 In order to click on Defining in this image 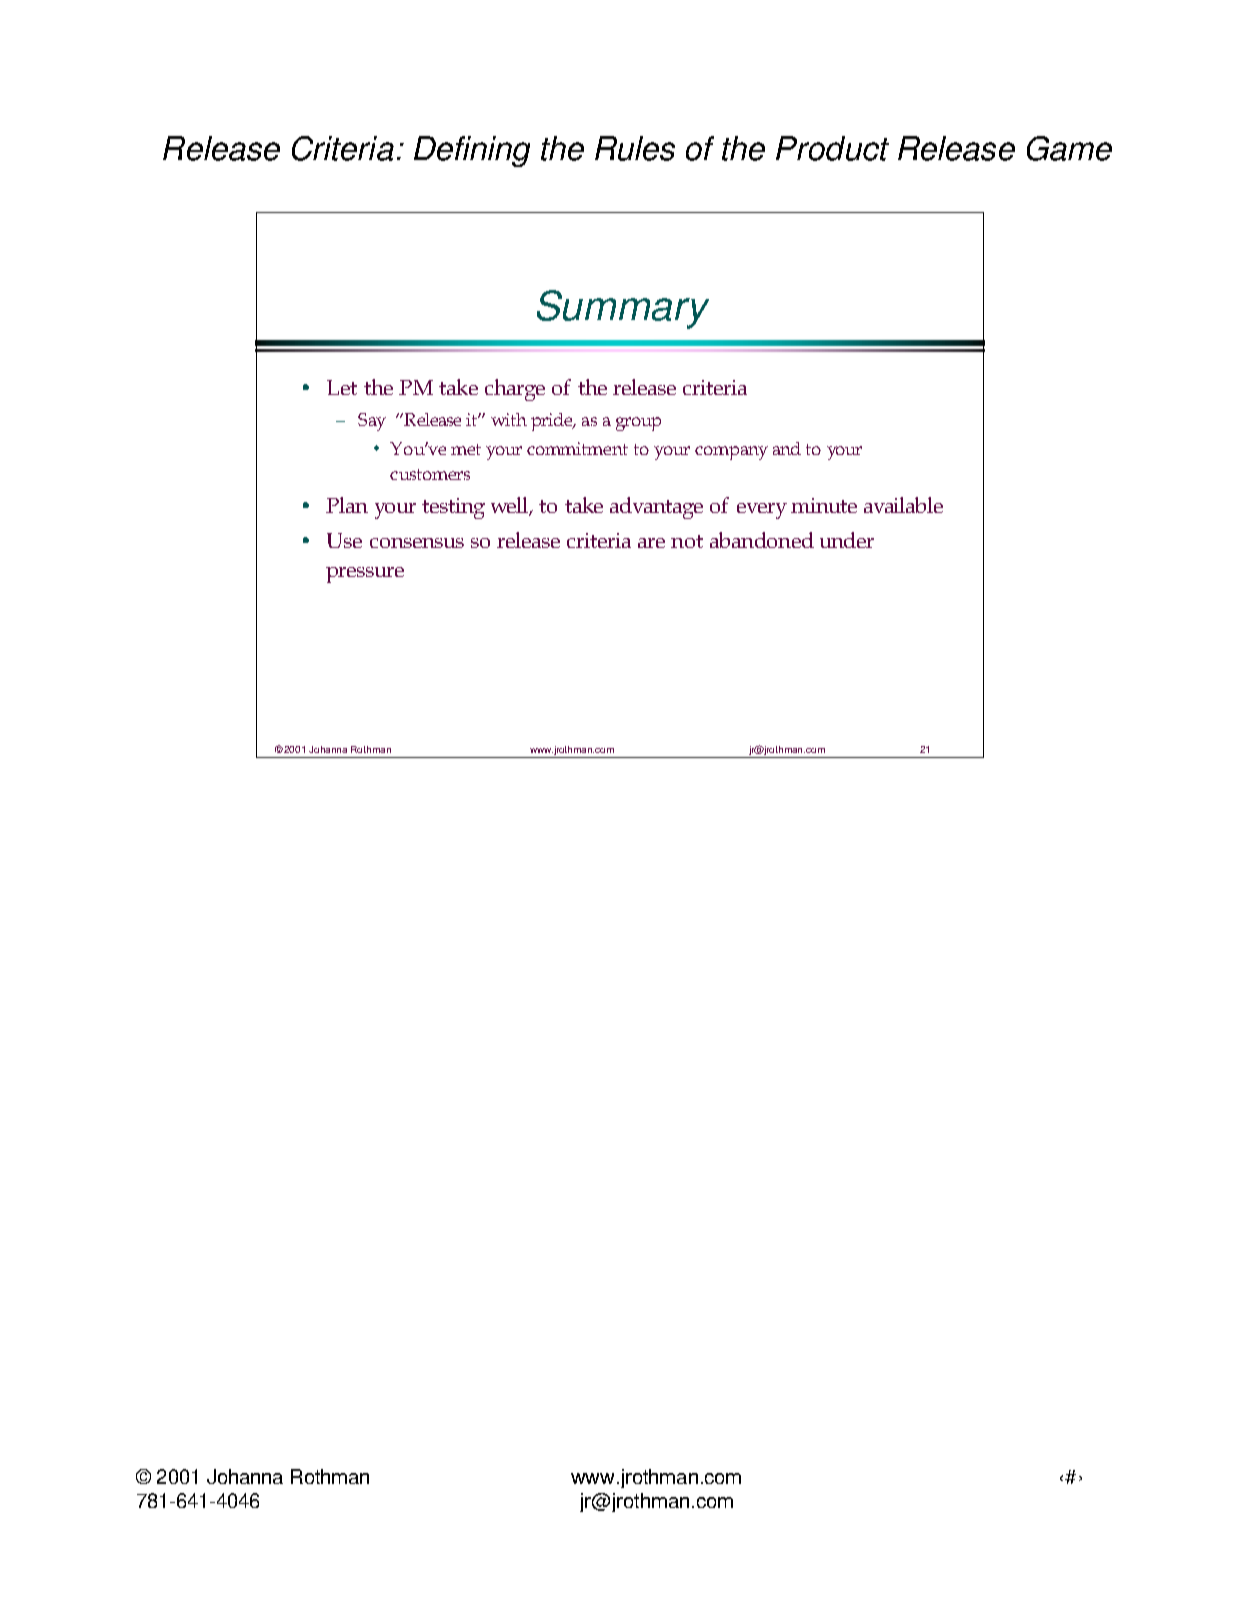, I will do `click(472, 151)`.
